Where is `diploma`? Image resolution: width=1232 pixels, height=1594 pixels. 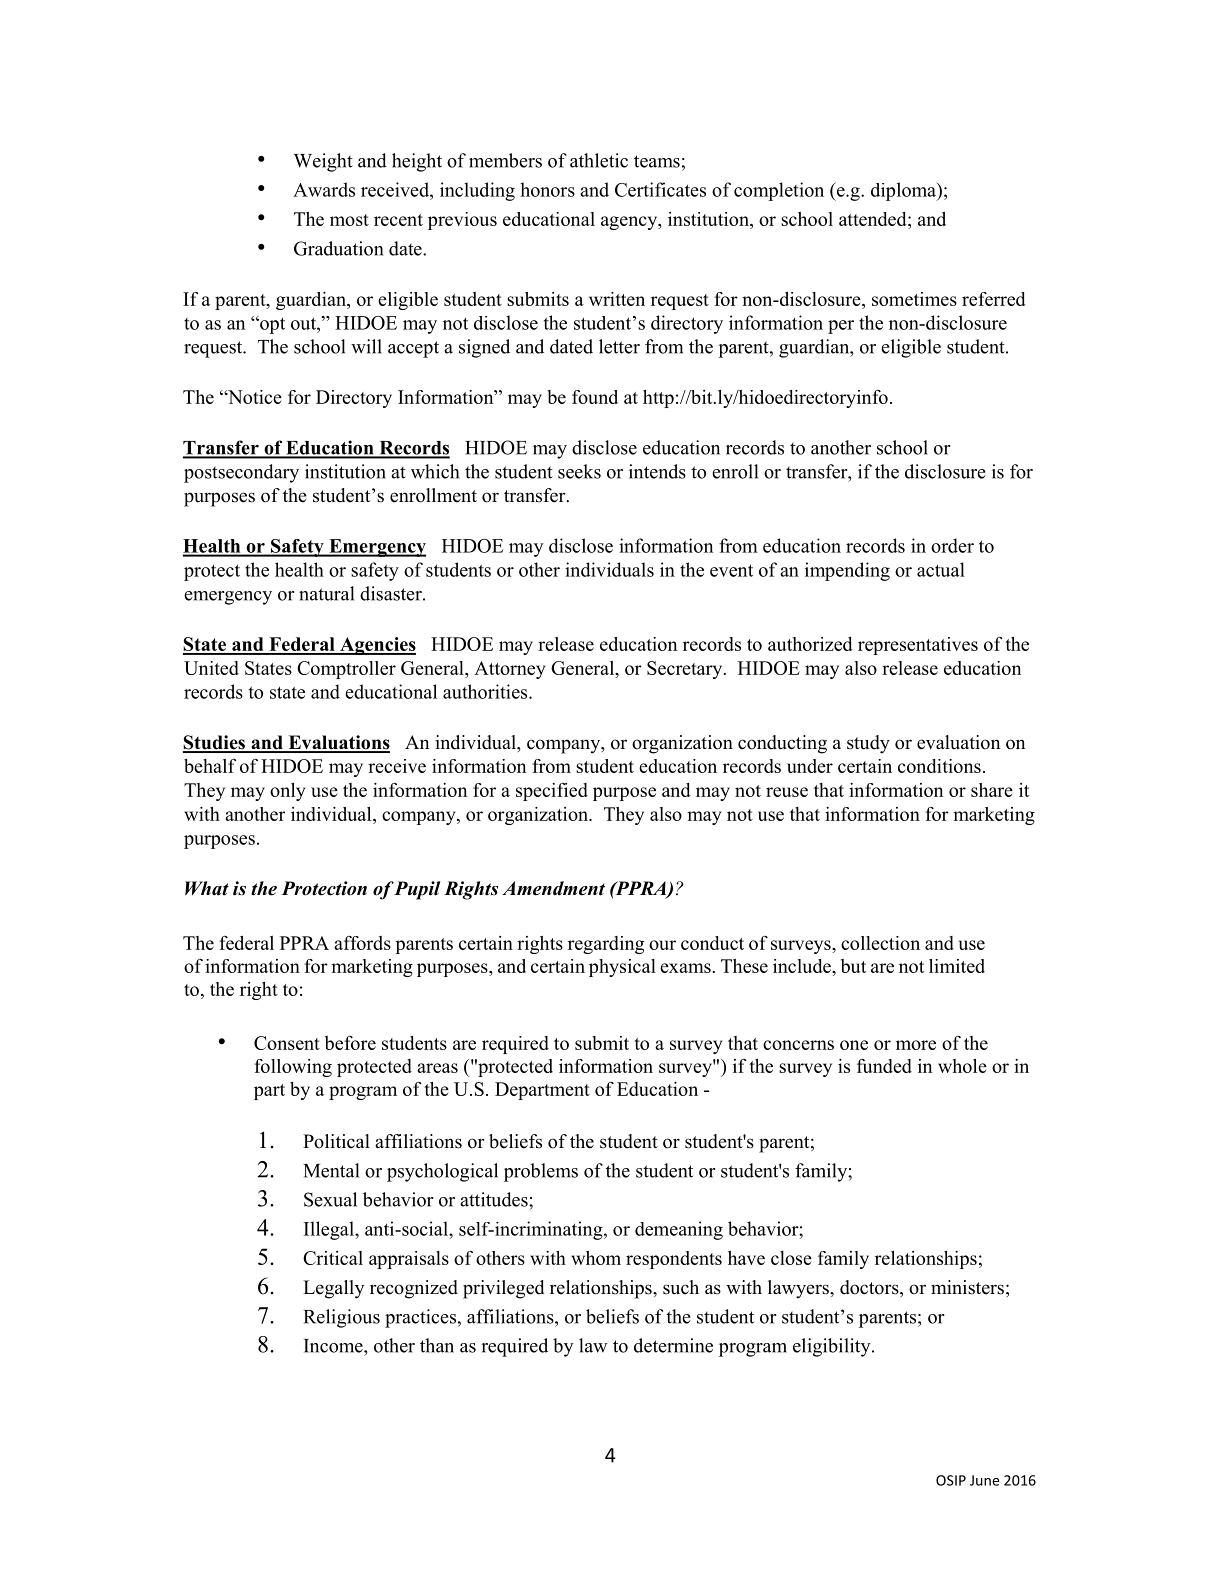 diploma is located at coordinates (904, 191).
